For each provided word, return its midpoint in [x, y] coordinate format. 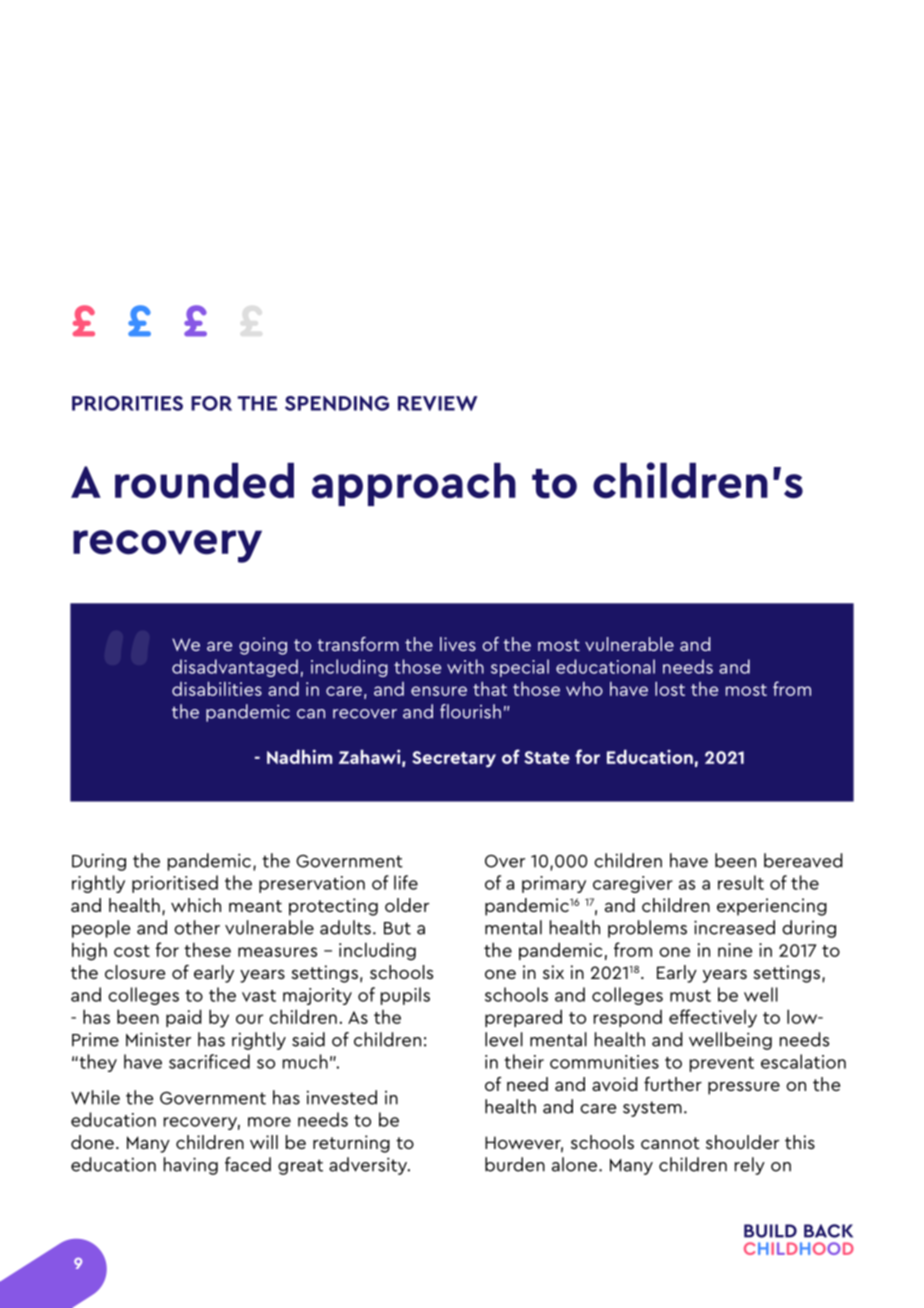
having [191, 1166]
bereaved [803, 860]
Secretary [454, 759]
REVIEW [438, 403]
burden [515, 1164]
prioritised [175, 884]
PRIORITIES [127, 403]
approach [414, 484]
